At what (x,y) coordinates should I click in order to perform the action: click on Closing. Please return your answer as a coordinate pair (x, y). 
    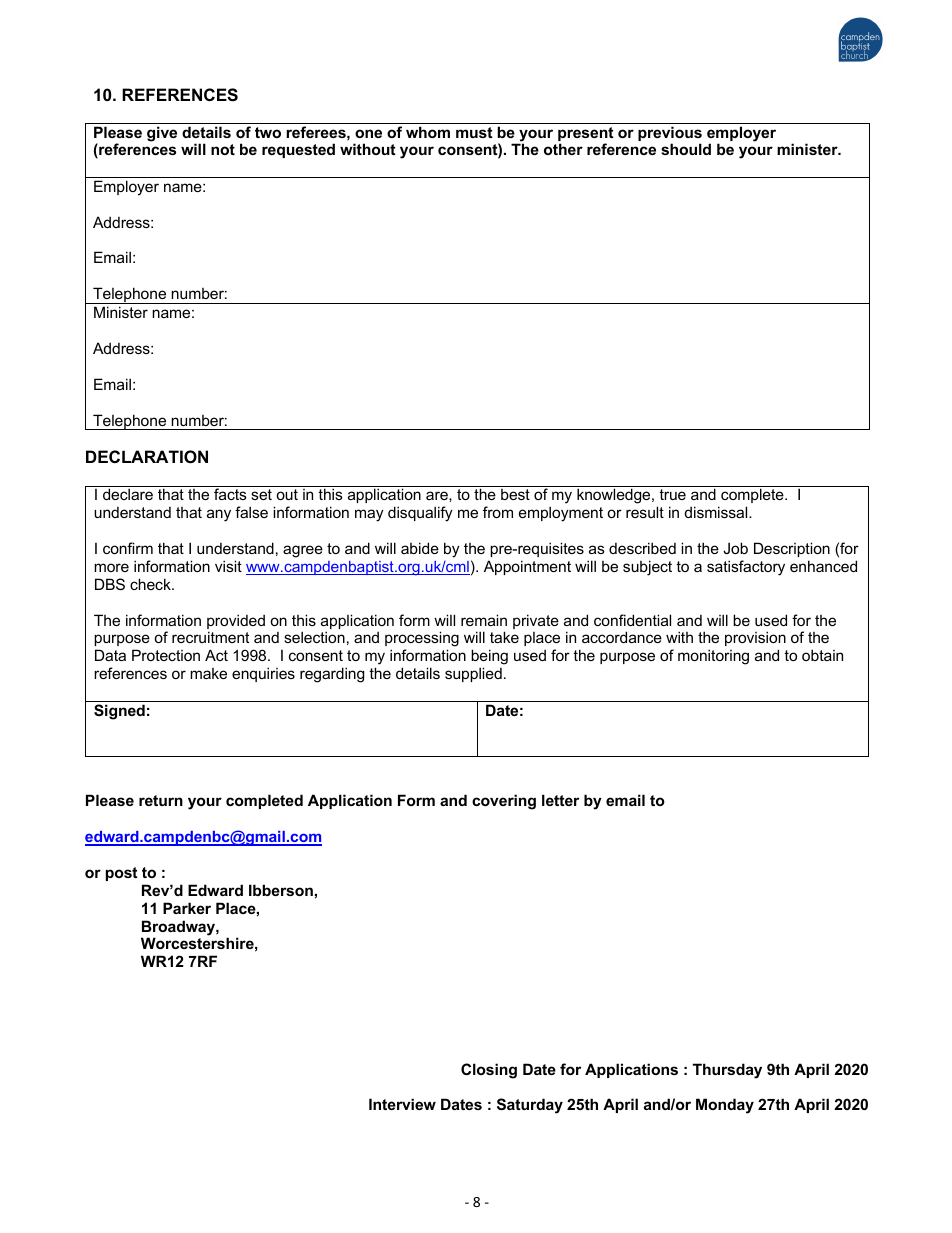
    Looking at the image, I should click on (489, 1071).
